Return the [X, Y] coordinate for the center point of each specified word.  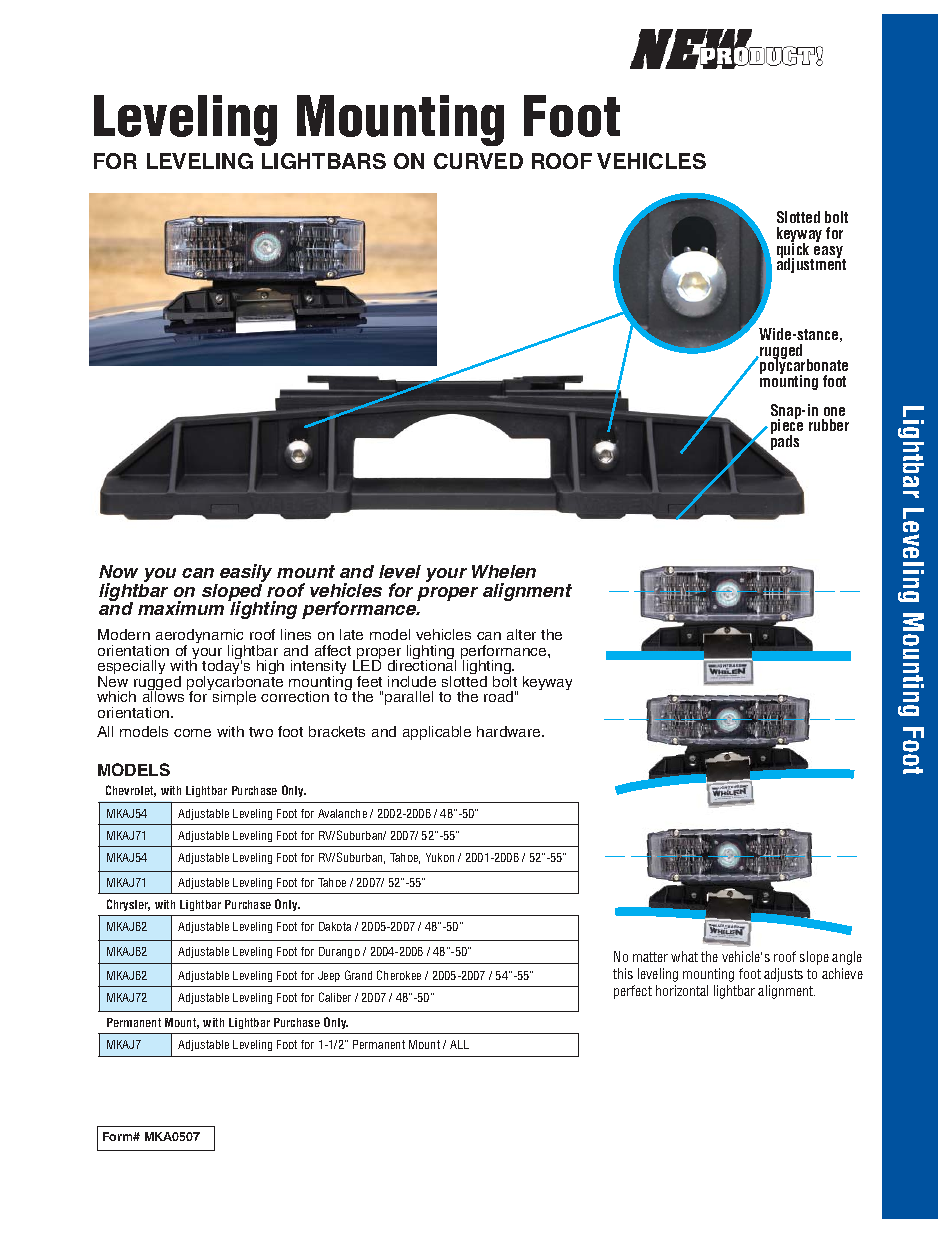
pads [785, 441]
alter [521, 634]
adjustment [811, 265]
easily [246, 574]
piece [787, 427]
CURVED [478, 161]
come [192, 733]
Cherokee [399, 975]
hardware [510, 731]
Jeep [329, 976]
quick [794, 250]
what [684, 956]
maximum [181, 608]
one [834, 411]
